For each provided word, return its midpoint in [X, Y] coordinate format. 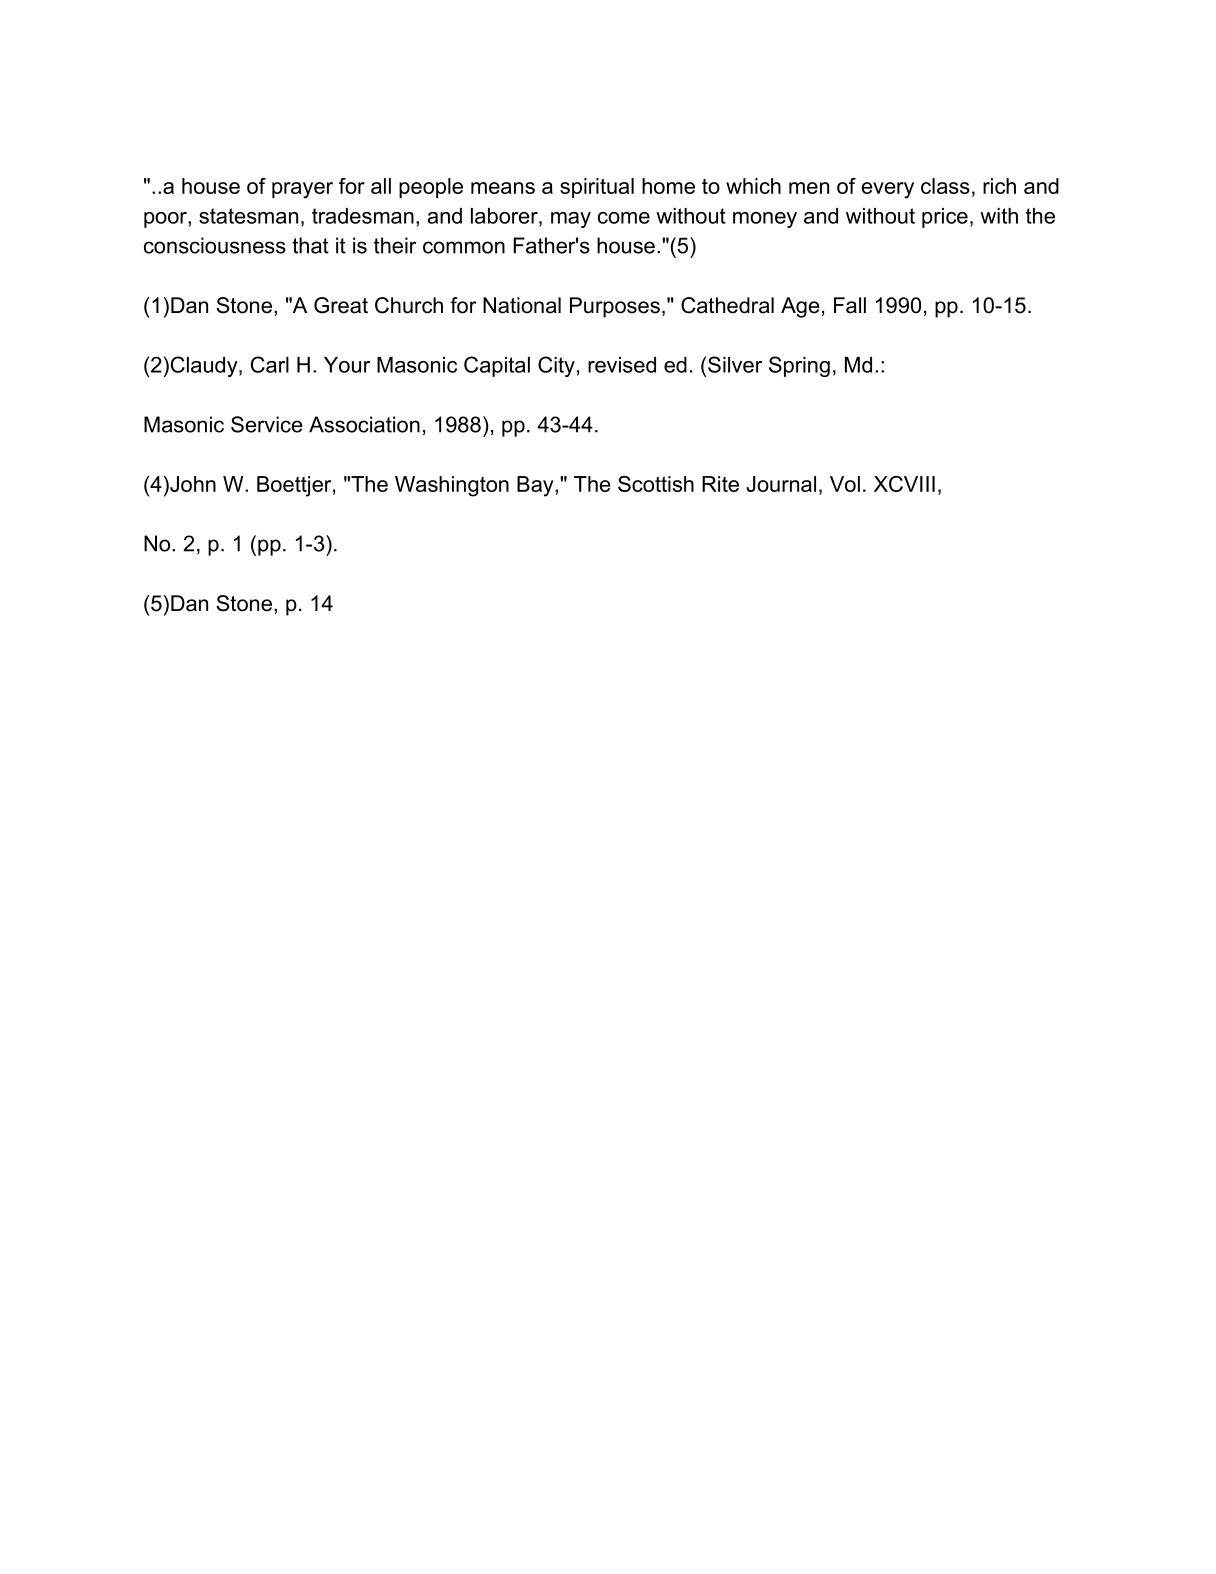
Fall [850, 305]
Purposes [615, 307]
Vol [845, 484]
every [888, 190]
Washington [452, 486]
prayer [302, 190]
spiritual [597, 188]
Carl [270, 364]
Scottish [656, 484]
